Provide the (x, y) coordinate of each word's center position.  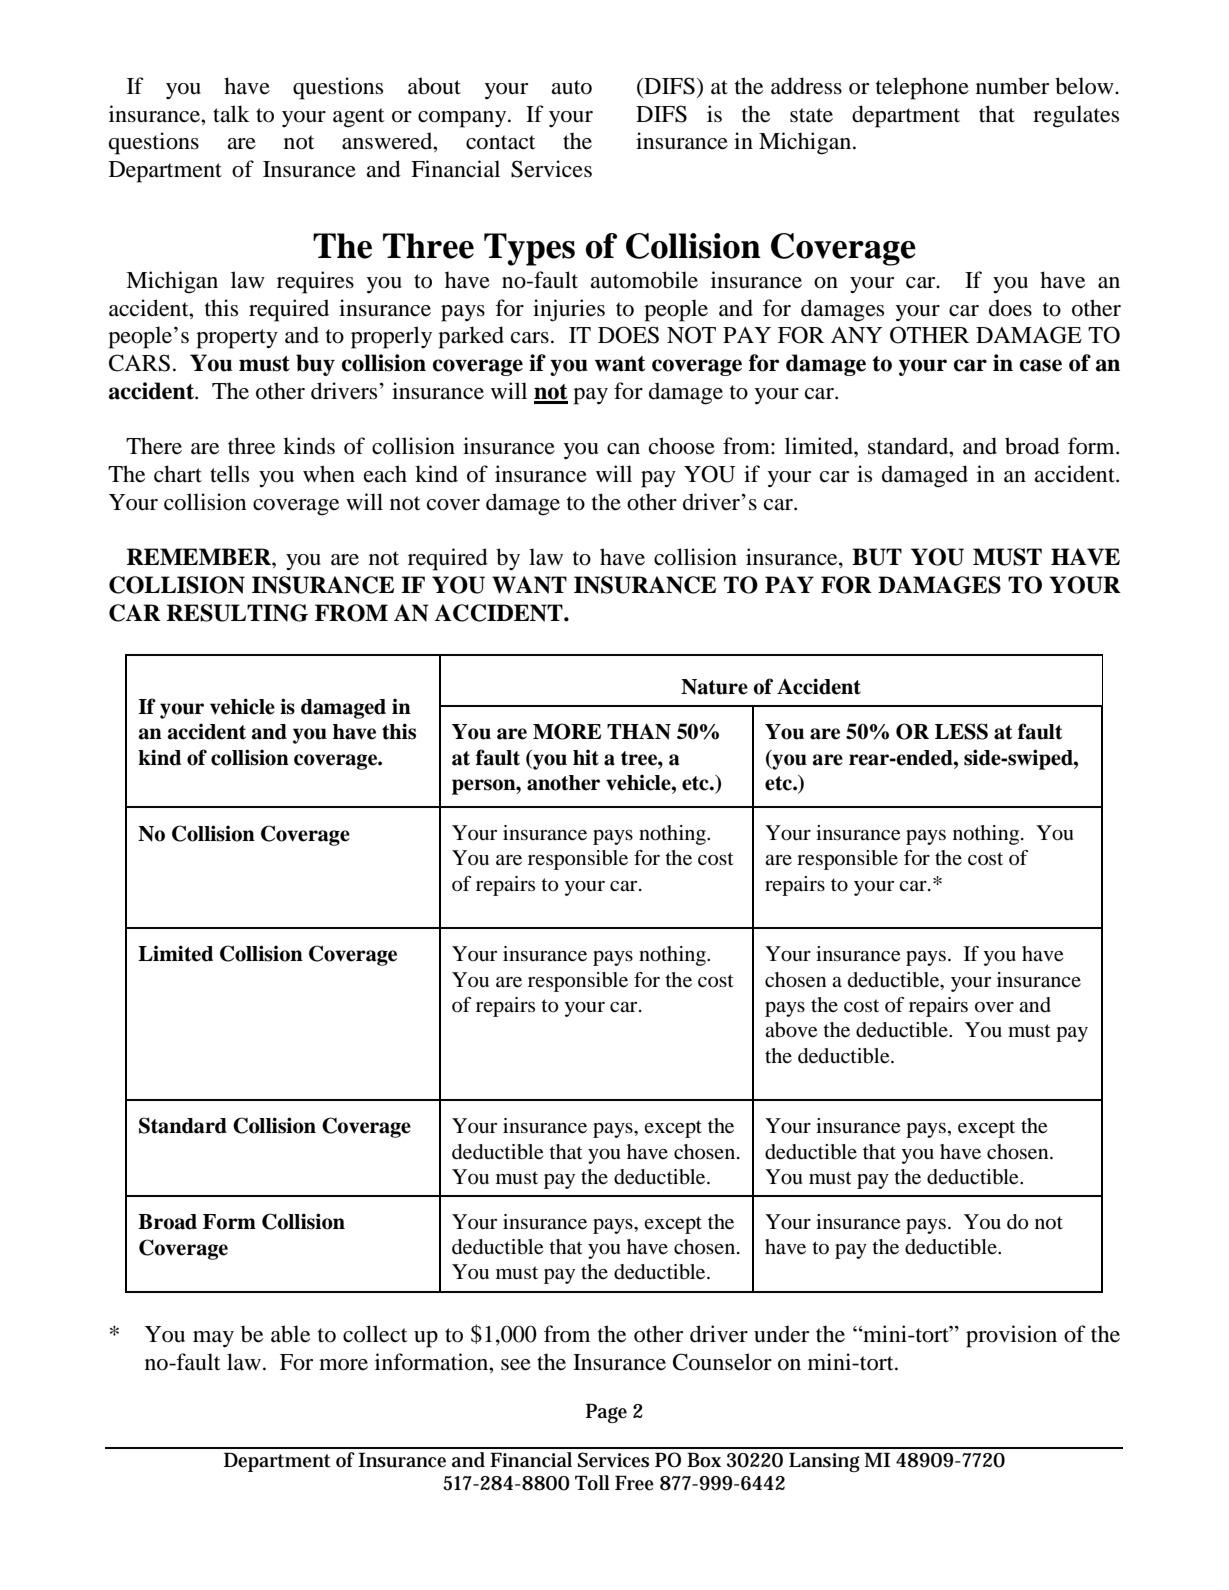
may (213, 1339)
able (290, 1334)
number (1012, 86)
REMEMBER (200, 556)
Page (606, 1413)
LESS (961, 731)
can (623, 449)
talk (231, 114)
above (791, 1030)
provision (1011, 1336)
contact (501, 142)
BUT (877, 557)
